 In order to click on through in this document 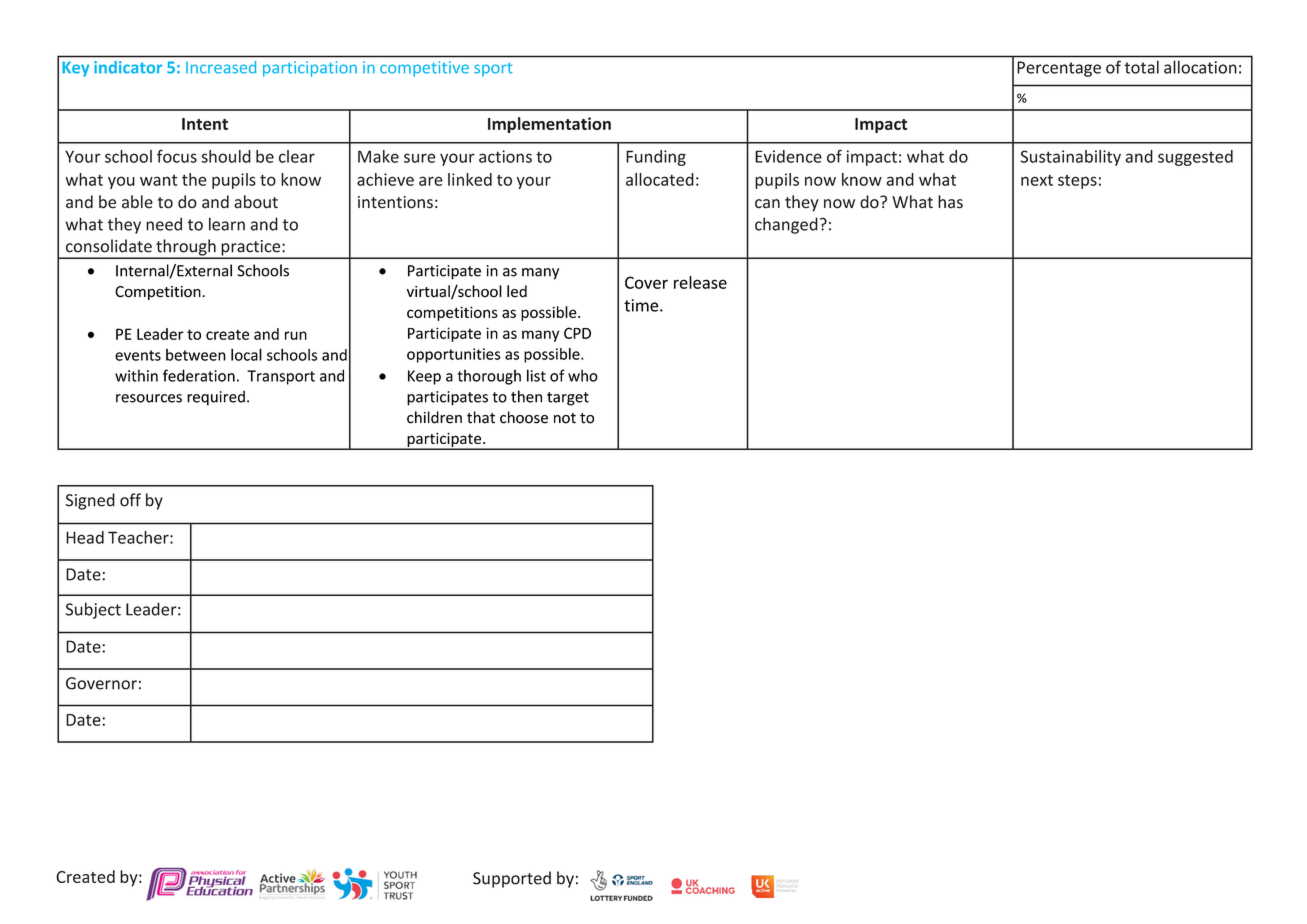, I will do `click(186, 248)`.
